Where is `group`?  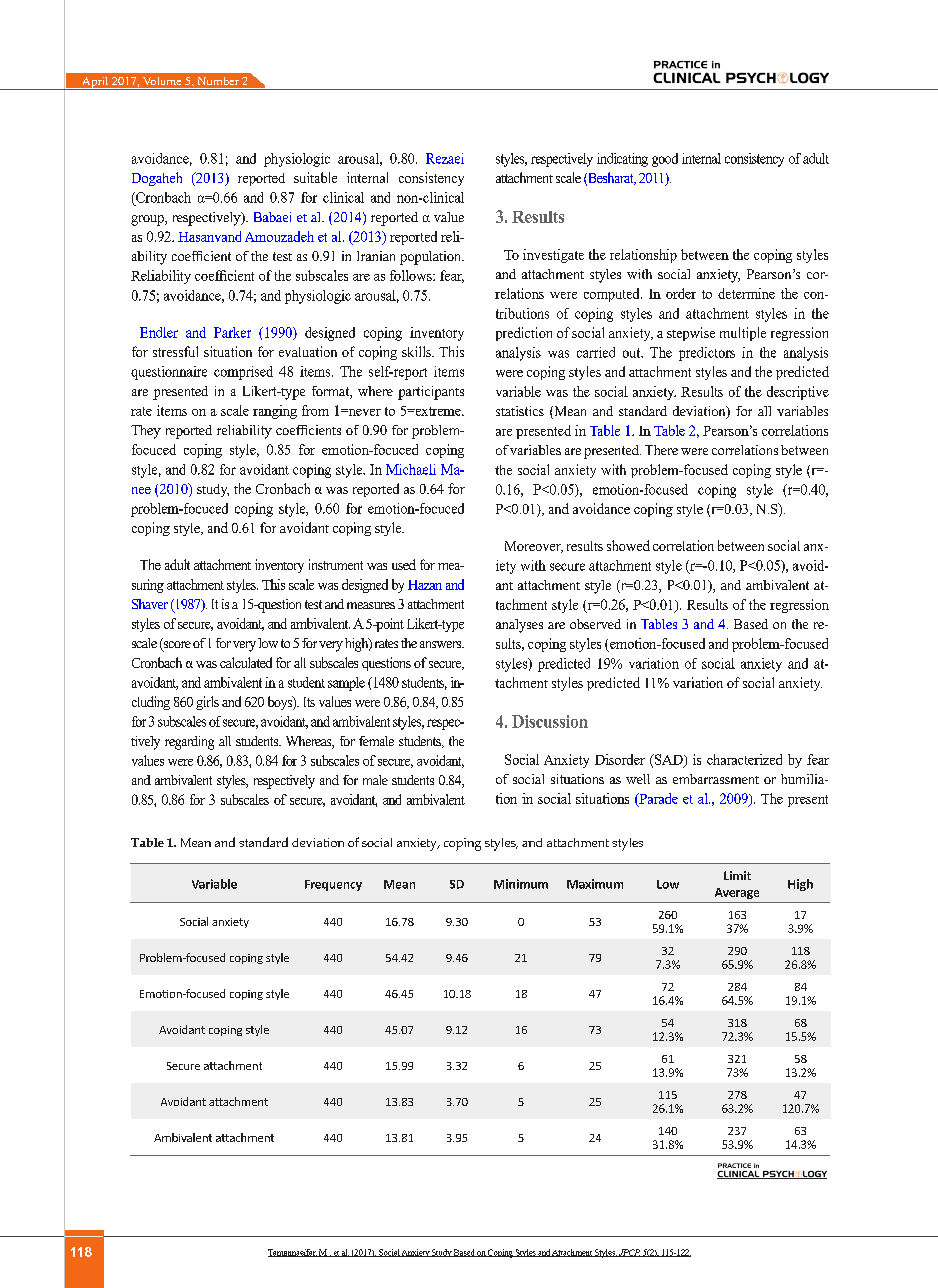
group is located at coordinates (148, 220).
